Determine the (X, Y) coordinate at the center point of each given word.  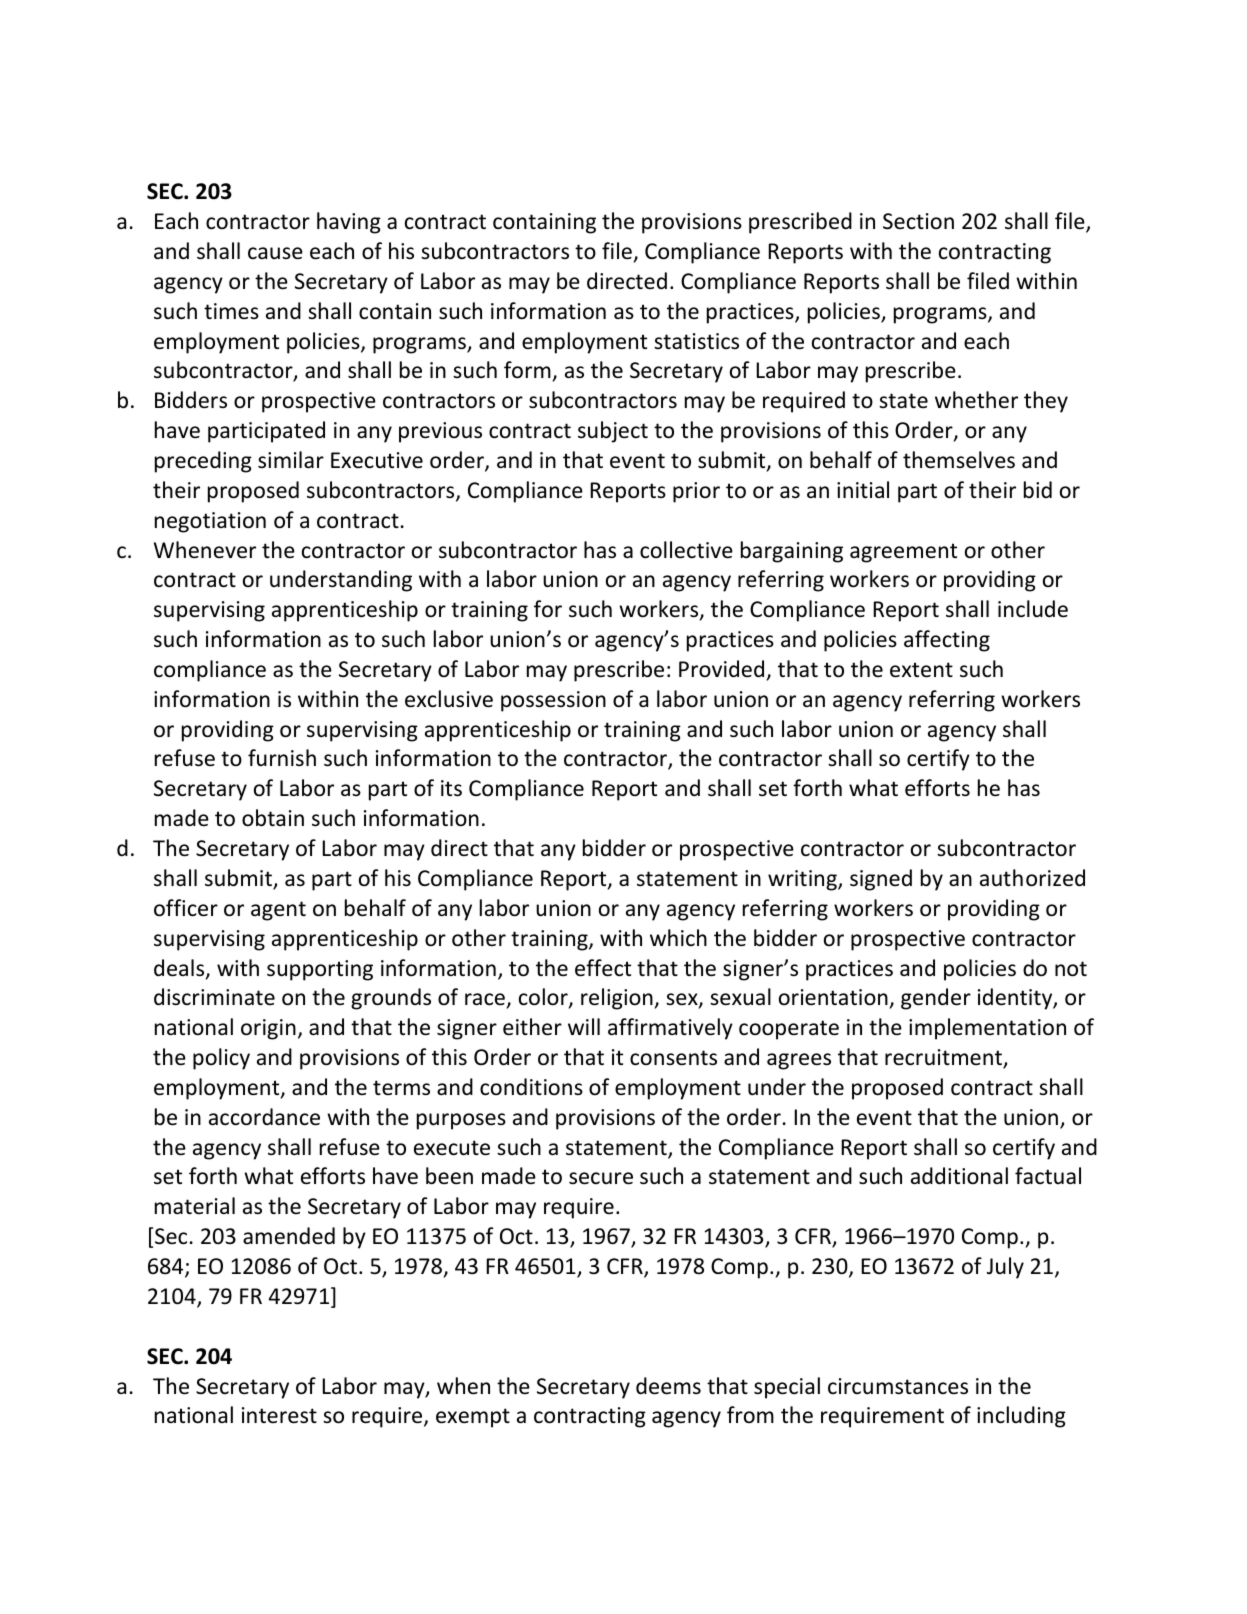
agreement (903, 553)
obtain (273, 818)
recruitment (945, 1058)
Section (918, 221)
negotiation (210, 522)
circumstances (898, 1386)
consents (673, 1058)
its (451, 788)
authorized (1032, 878)
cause (275, 253)
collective (686, 550)
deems (668, 1386)
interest (279, 1415)
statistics (696, 341)
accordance (264, 1117)
